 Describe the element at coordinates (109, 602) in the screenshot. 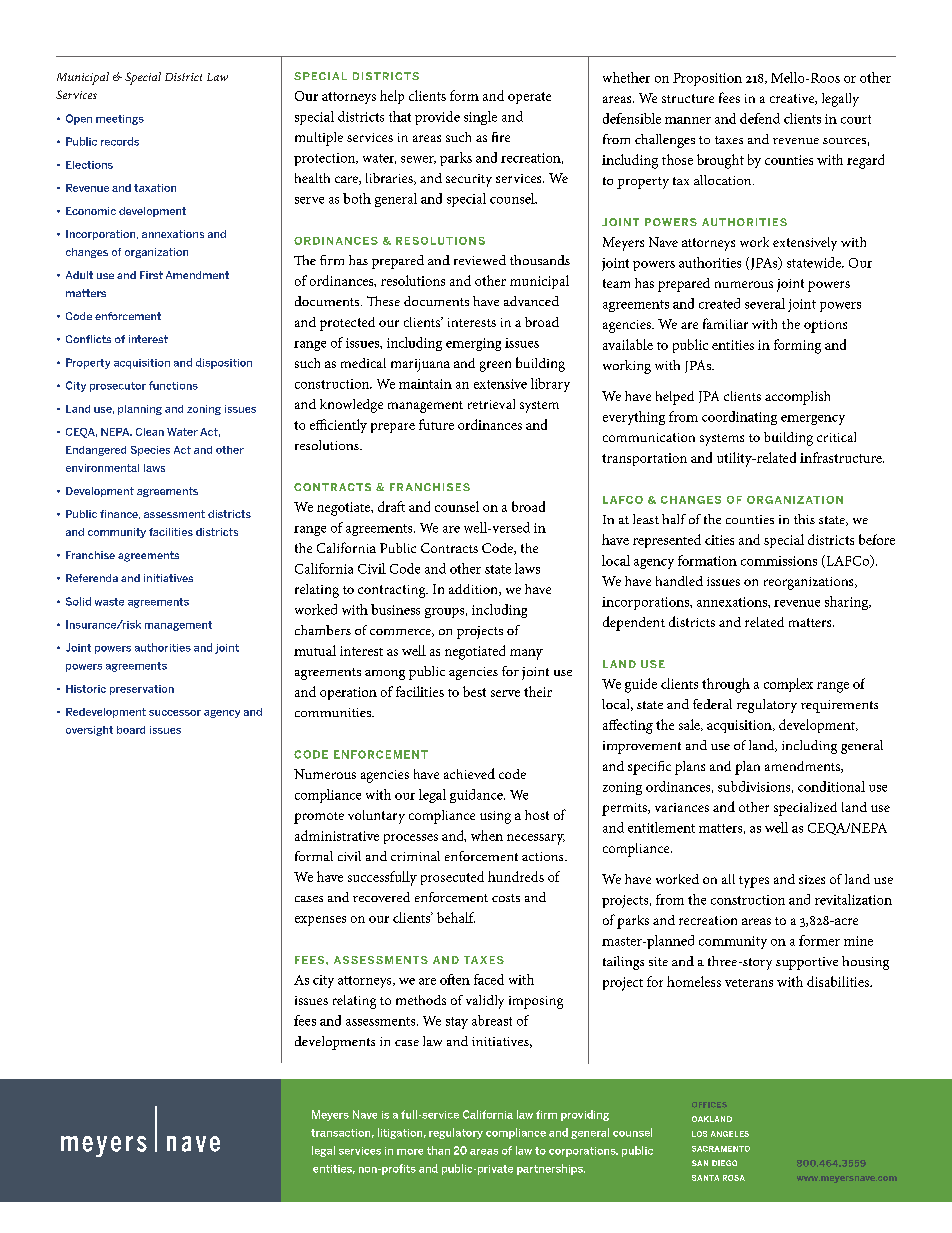

I see `waste` at that location.
